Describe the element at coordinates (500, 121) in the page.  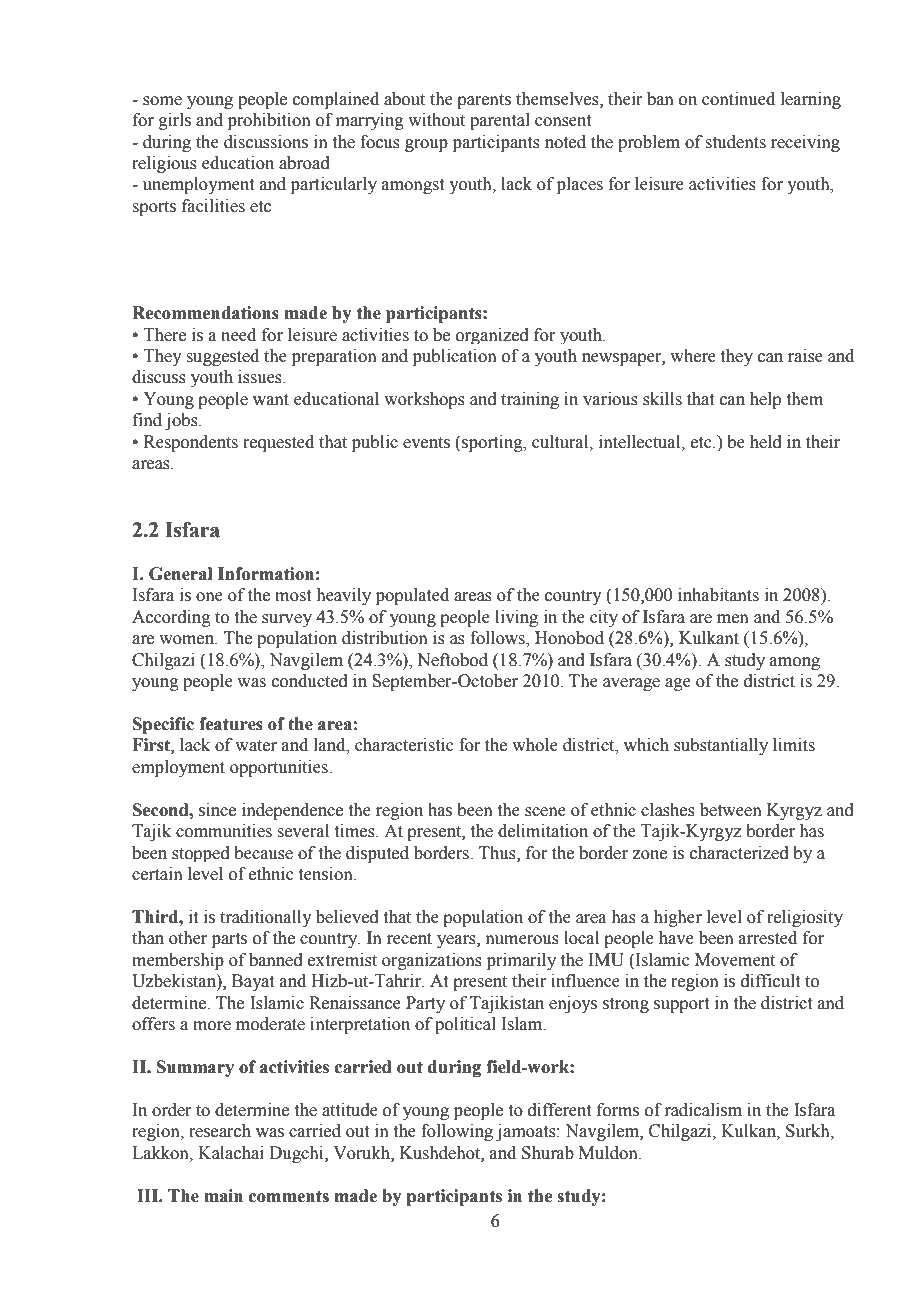
I see `parental` at that location.
